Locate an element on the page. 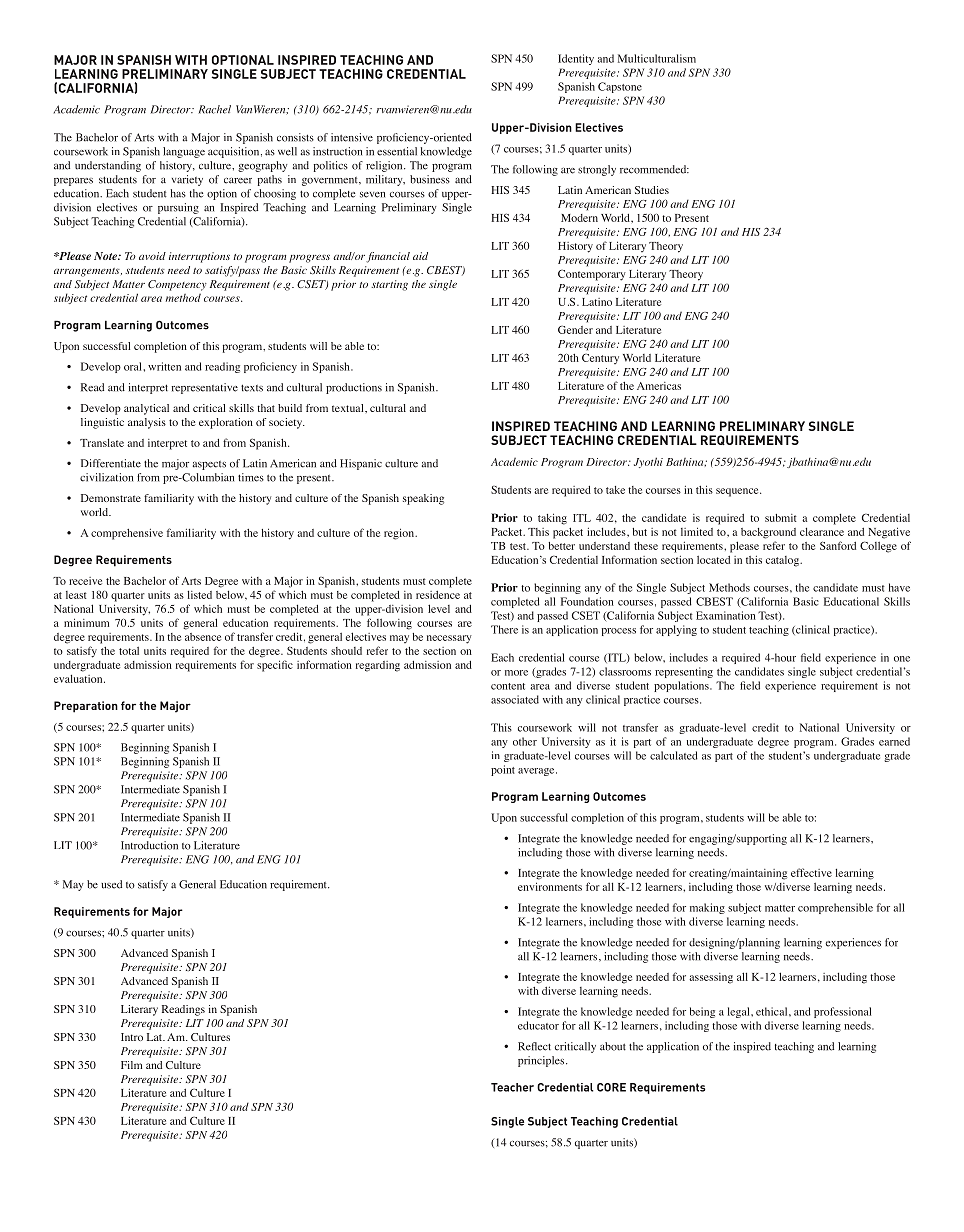 This image has height=1232, width=964. Capstone is located at coordinates (620, 87).
